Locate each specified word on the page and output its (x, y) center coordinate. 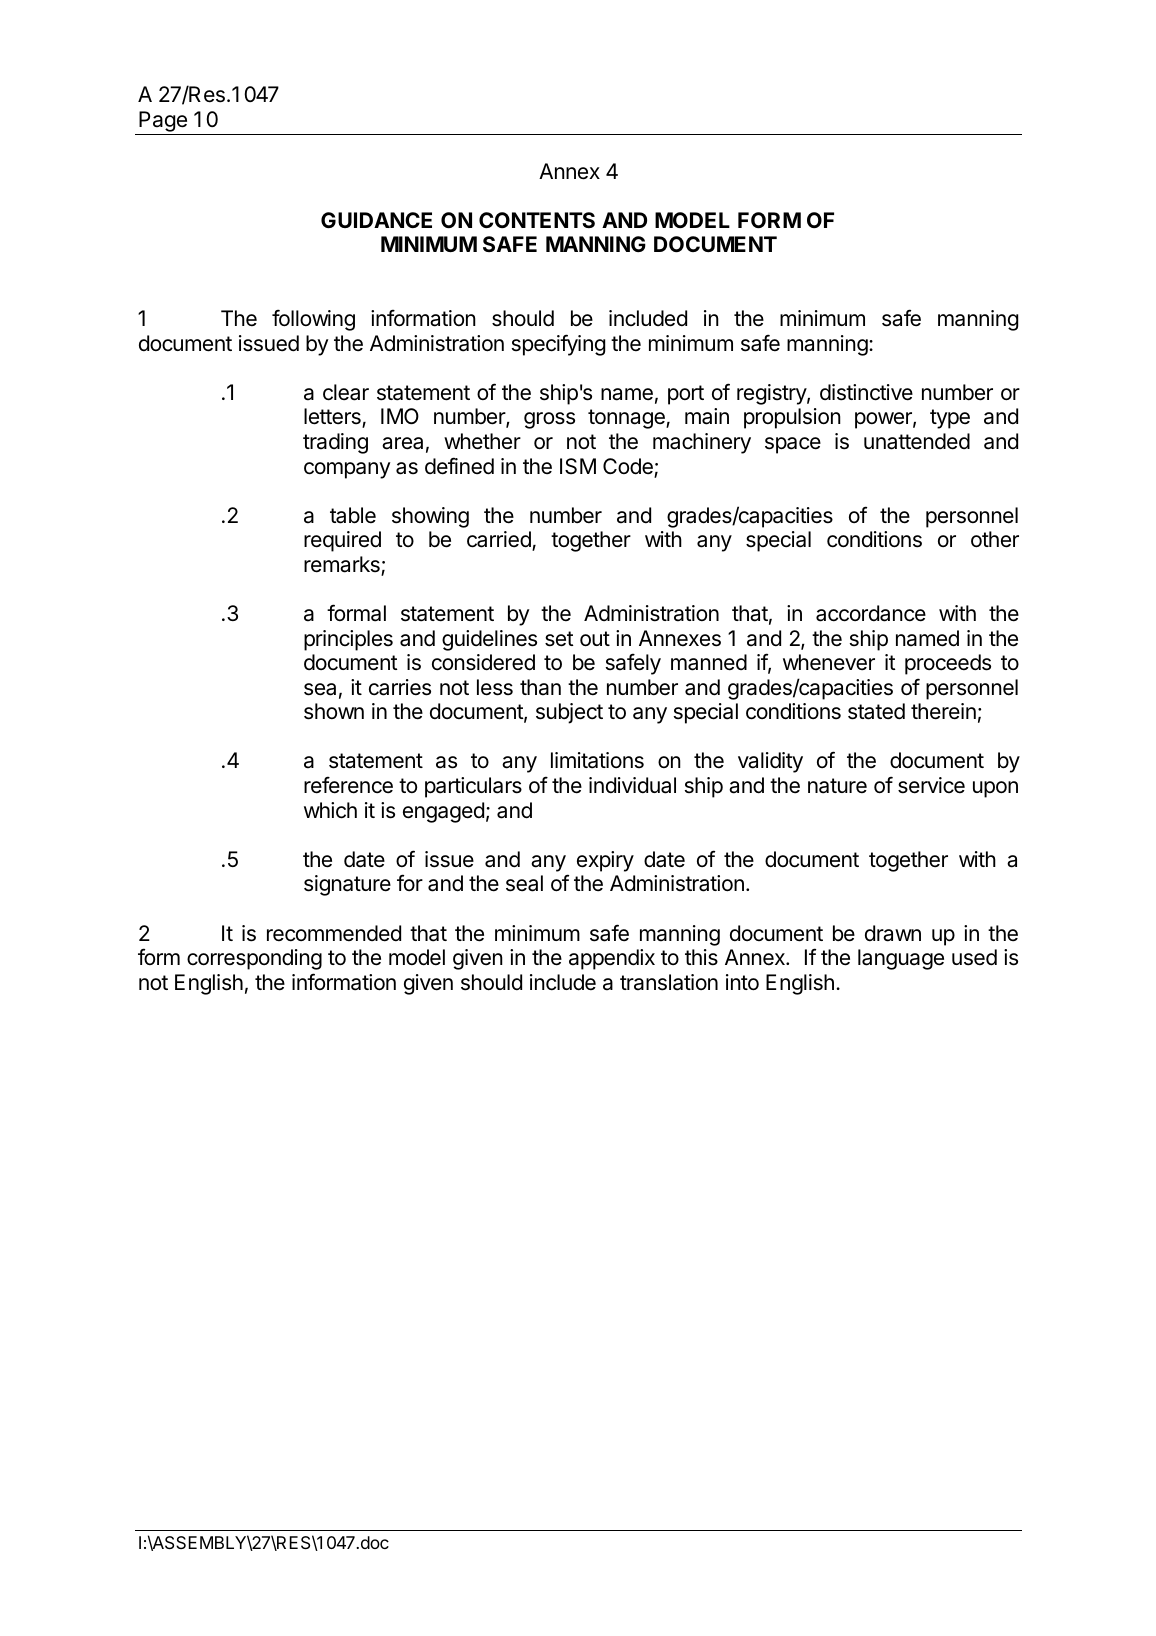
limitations (597, 760)
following (313, 320)
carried (500, 541)
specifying (558, 345)
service (931, 785)
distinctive (866, 392)
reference (348, 785)
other (995, 539)
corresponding (254, 959)
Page (163, 121)
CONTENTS (537, 220)
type (950, 419)
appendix (612, 959)
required (342, 541)
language (901, 959)
